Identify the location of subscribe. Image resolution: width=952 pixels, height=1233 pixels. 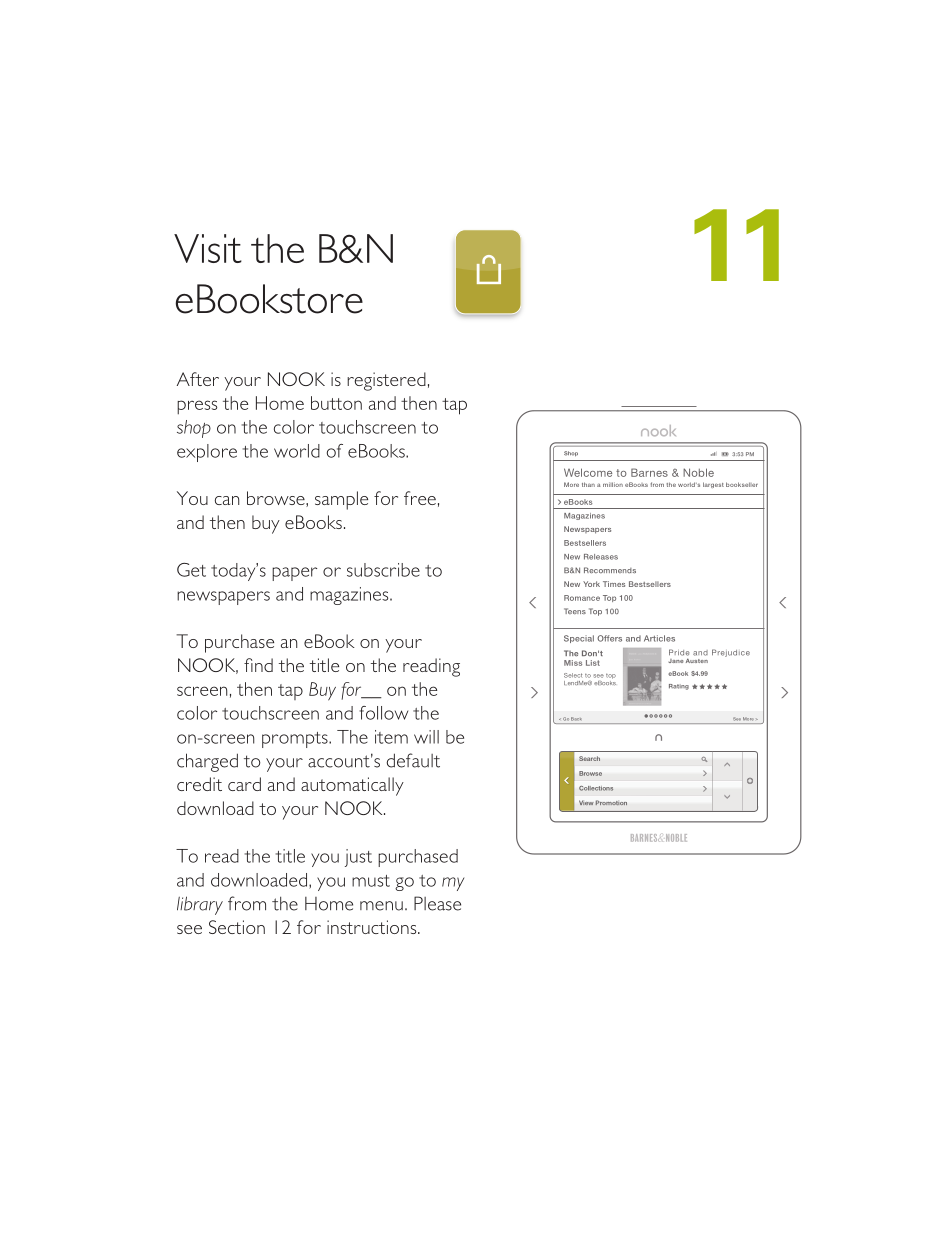
(383, 570).
